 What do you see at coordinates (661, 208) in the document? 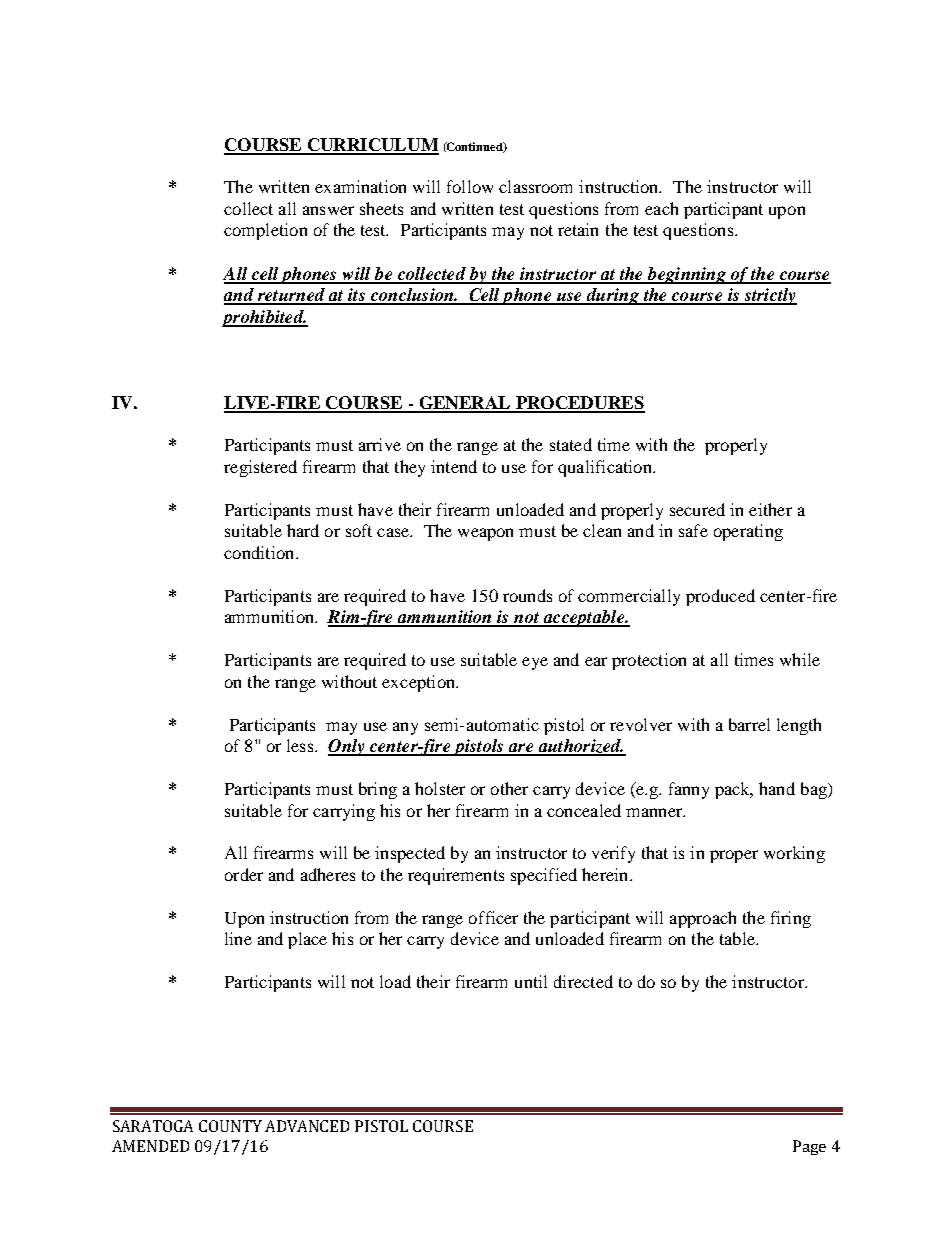
I see `each` at bounding box center [661, 208].
